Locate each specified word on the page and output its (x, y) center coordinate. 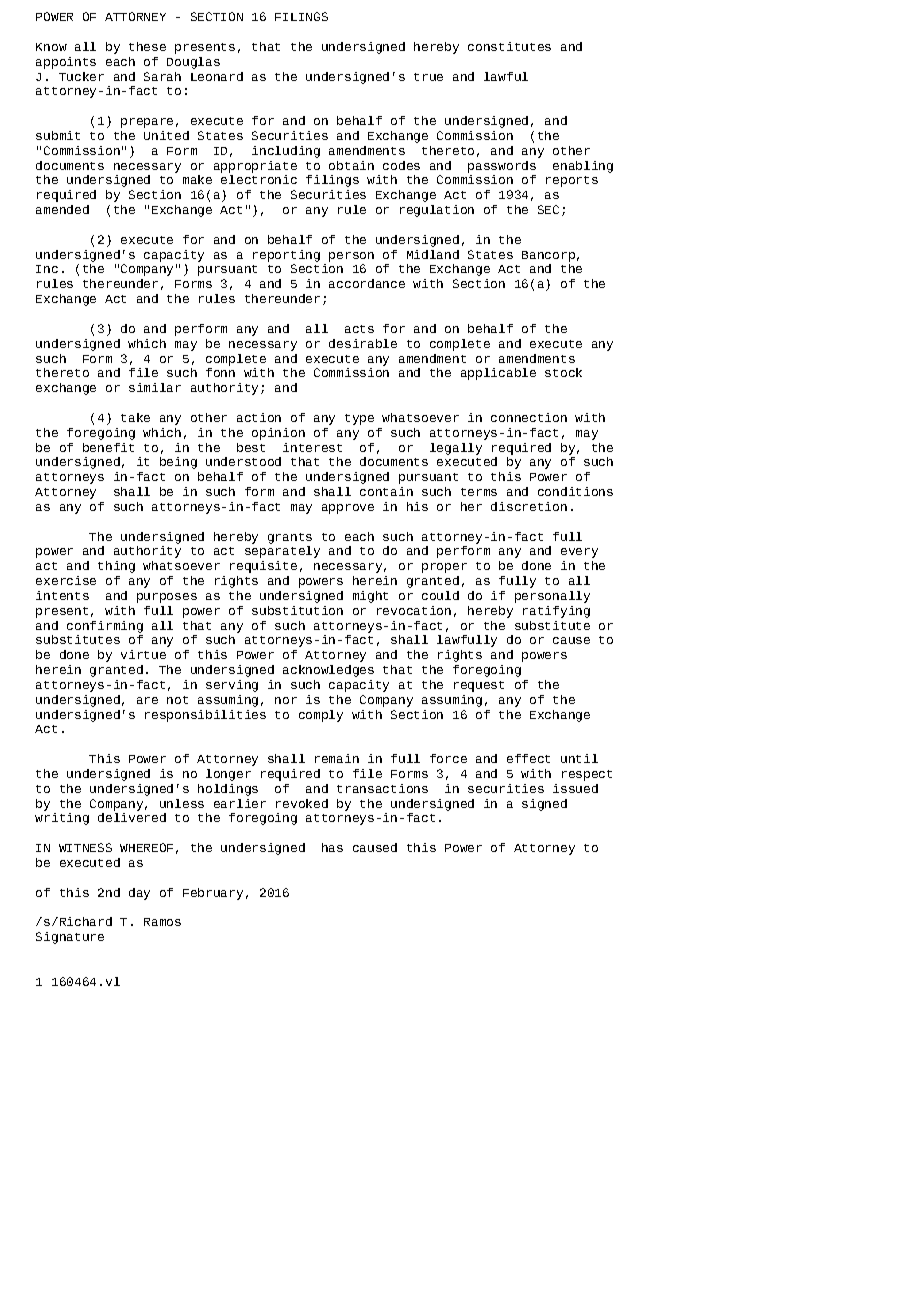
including (286, 152)
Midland (433, 254)
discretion (529, 506)
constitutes (509, 46)
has (332, 847)
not (177, 700)
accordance (367, 283)
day (139, 894)
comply (321, 716)
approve (348, 509)
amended (62, 209)
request (479, 686)
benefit (108, 447)
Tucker (81, 76)
